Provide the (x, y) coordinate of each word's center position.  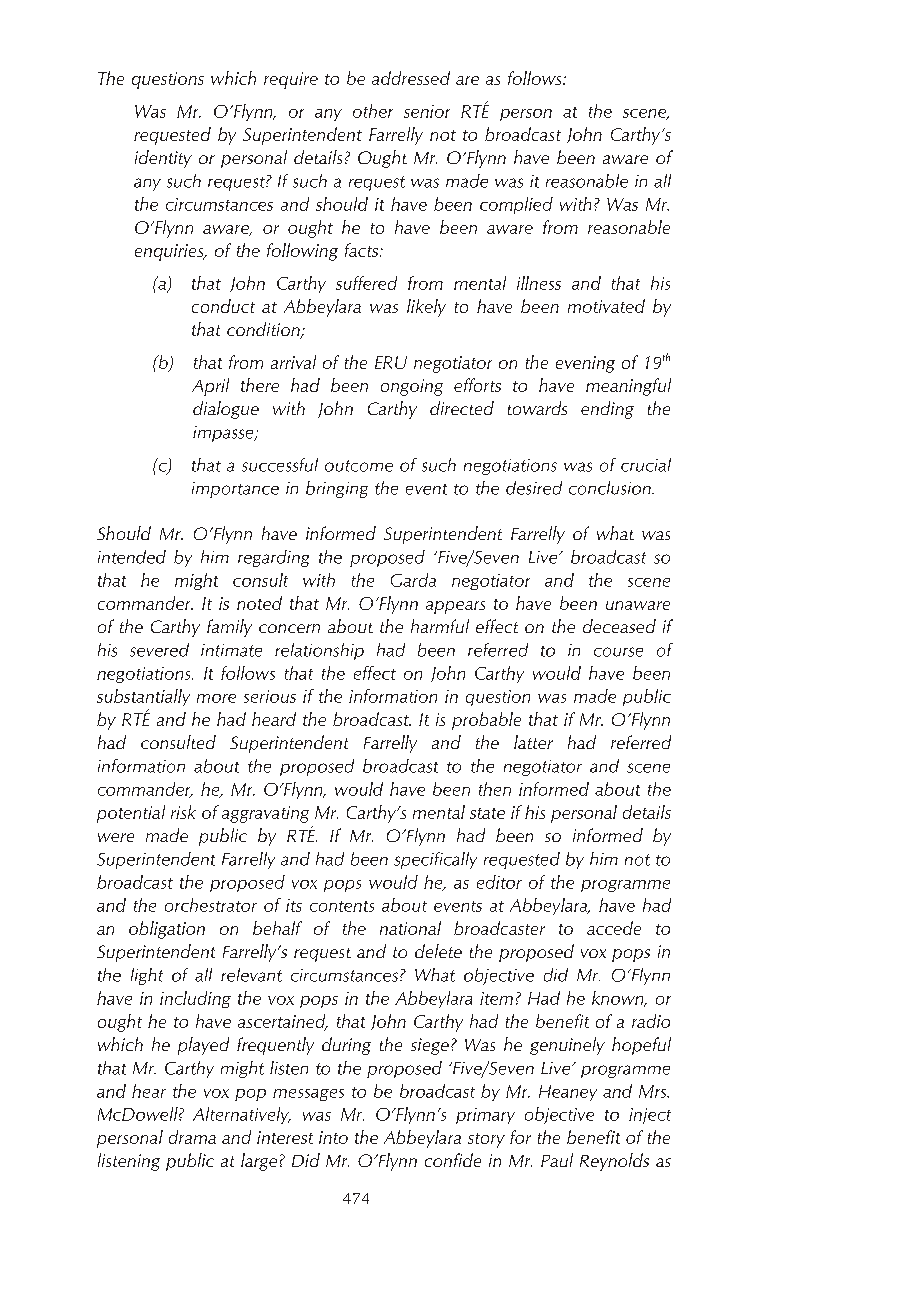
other (373, 111)
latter (533, 742)
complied (516, 205)
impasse (224, 434)
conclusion (611, 488)
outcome (359, 466)
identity (163, 159)
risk (183, 812)
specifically (435, 860)
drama (192, 1137)
